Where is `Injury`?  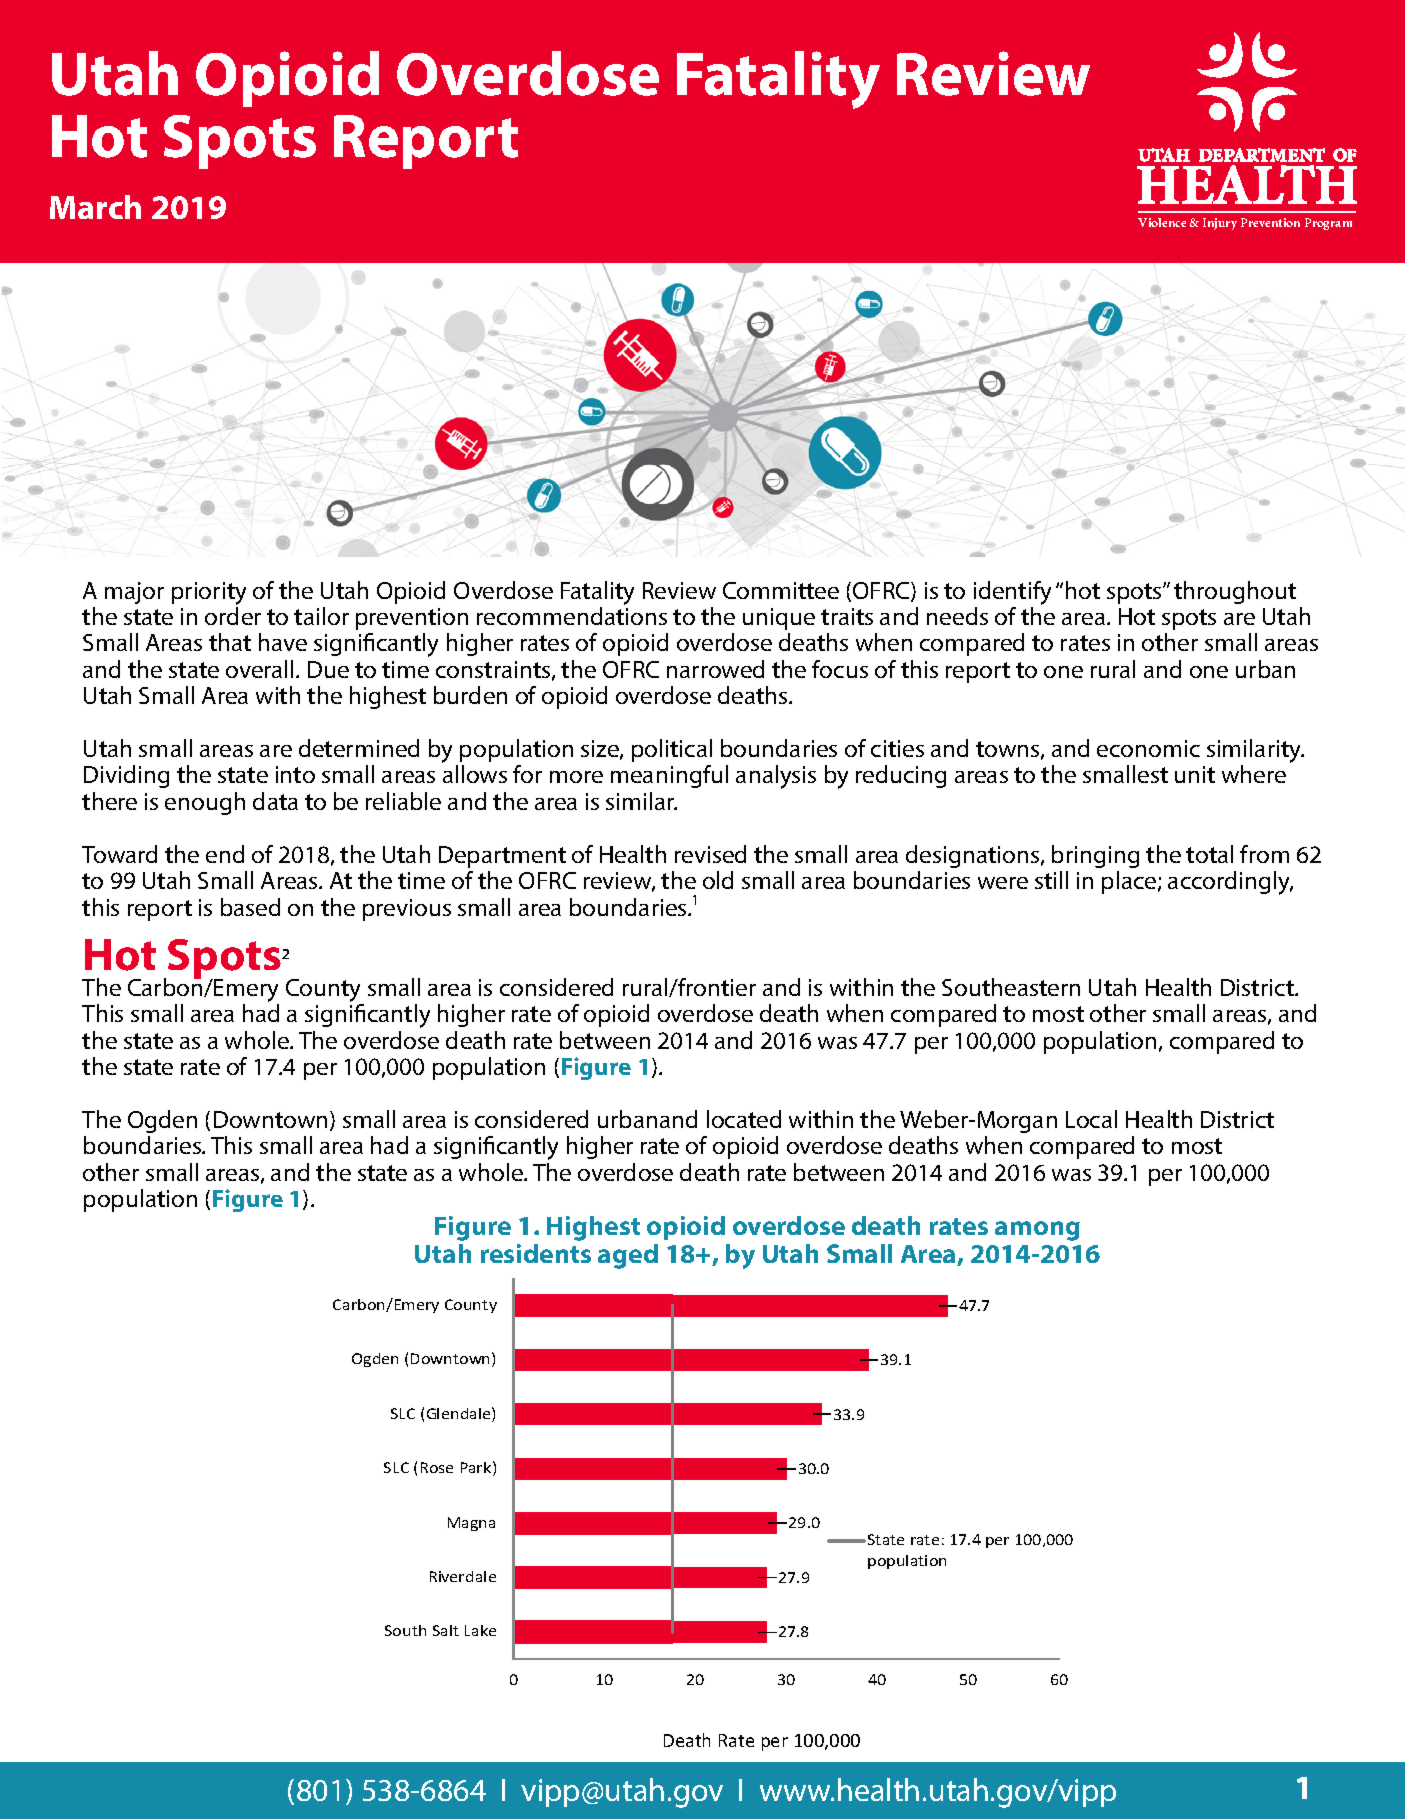 Injury is located at coordinates (1220, 224).
